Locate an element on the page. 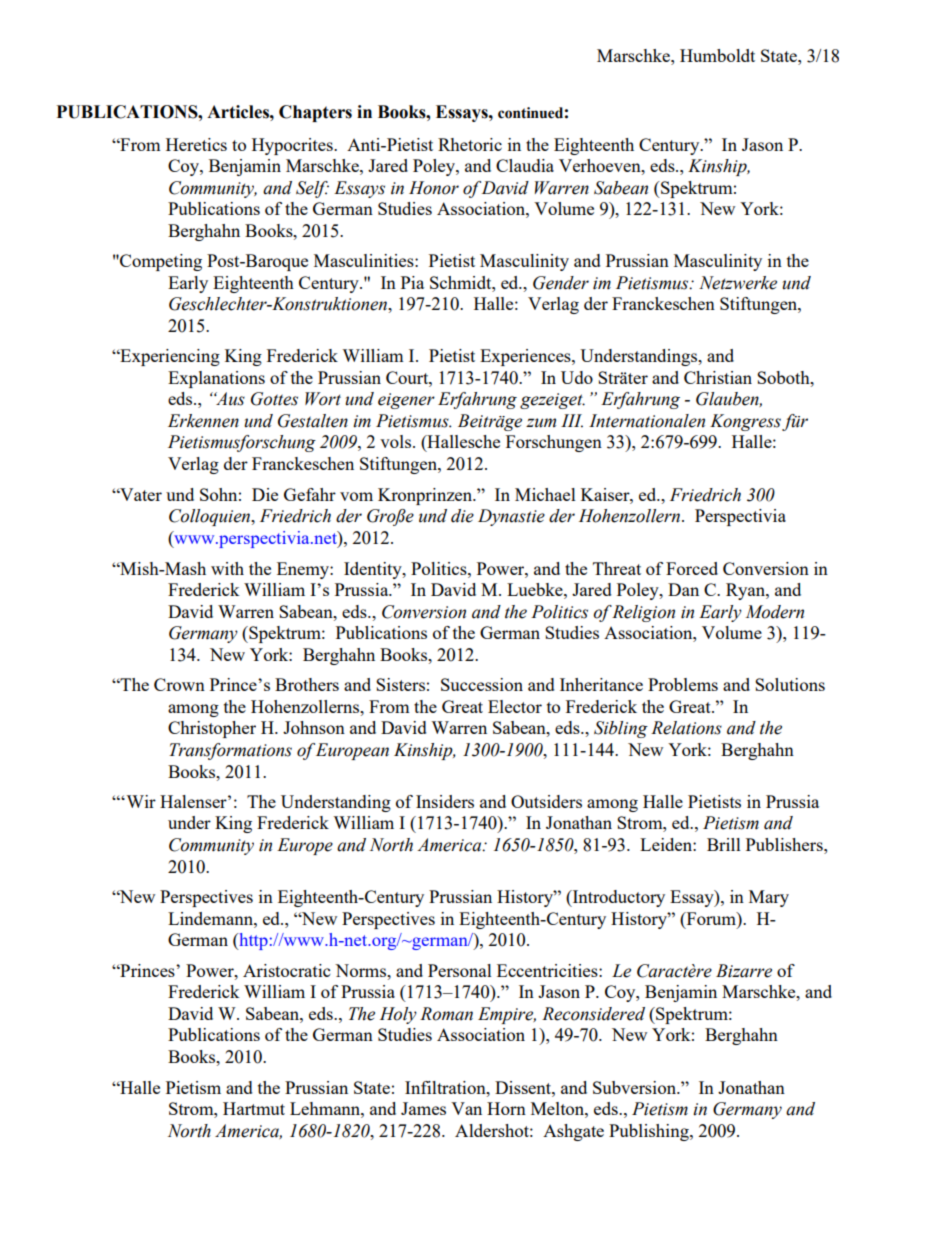  Explanations is located at coordinates (216, 379).
